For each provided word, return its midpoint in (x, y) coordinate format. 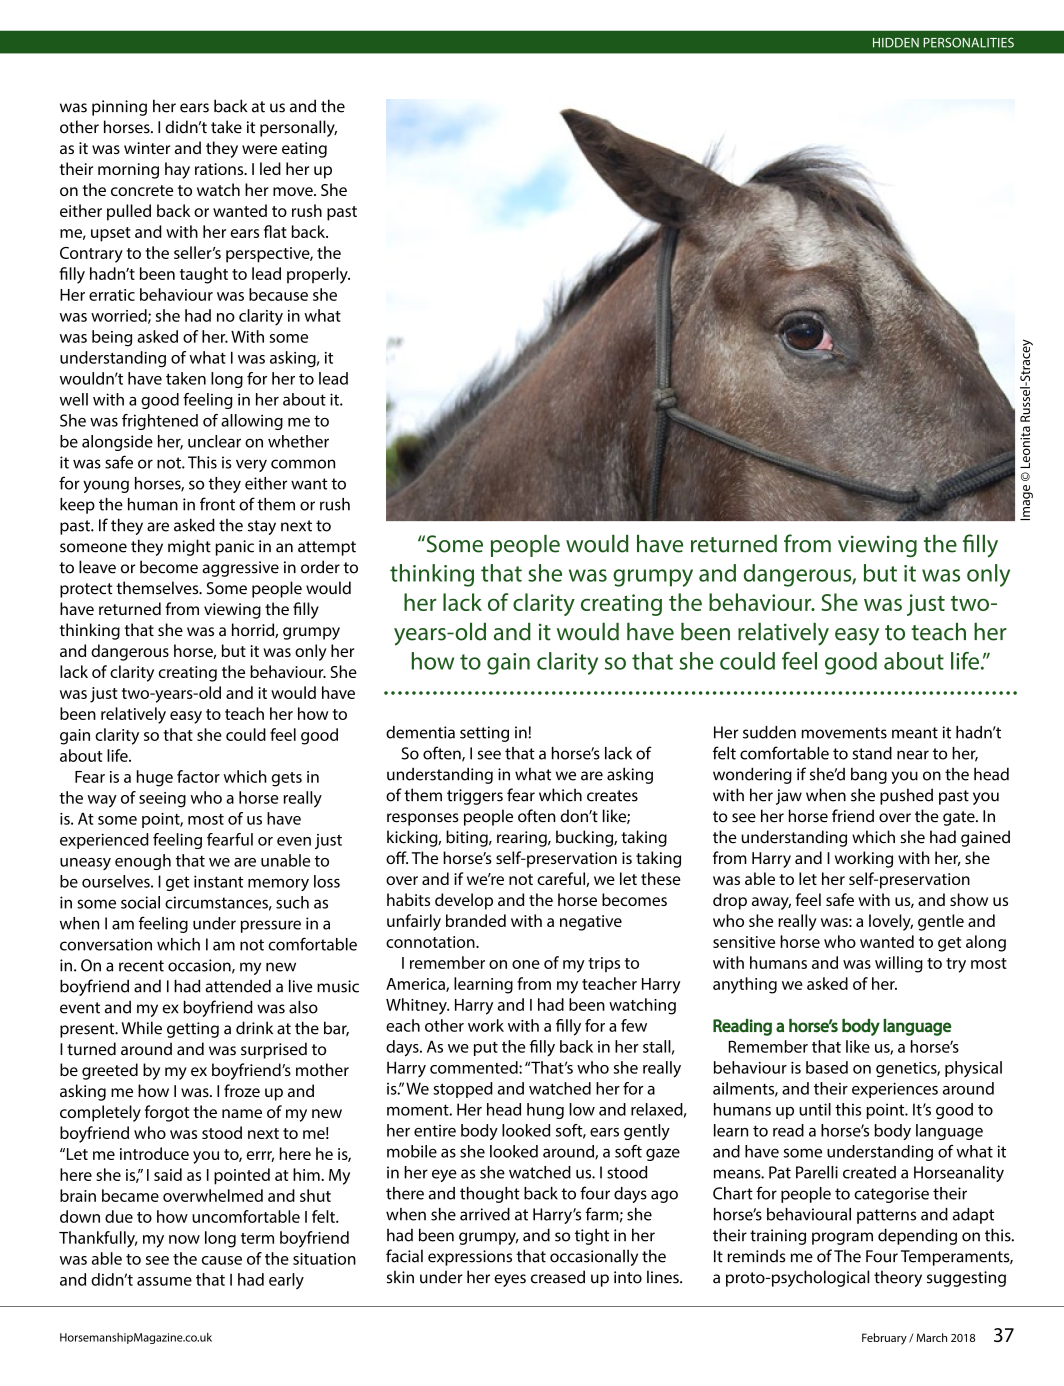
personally (298, 128)
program (842, 1238)
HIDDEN (896, 43)
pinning (119, 108)
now (184, 1239)
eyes (510, 1280)
